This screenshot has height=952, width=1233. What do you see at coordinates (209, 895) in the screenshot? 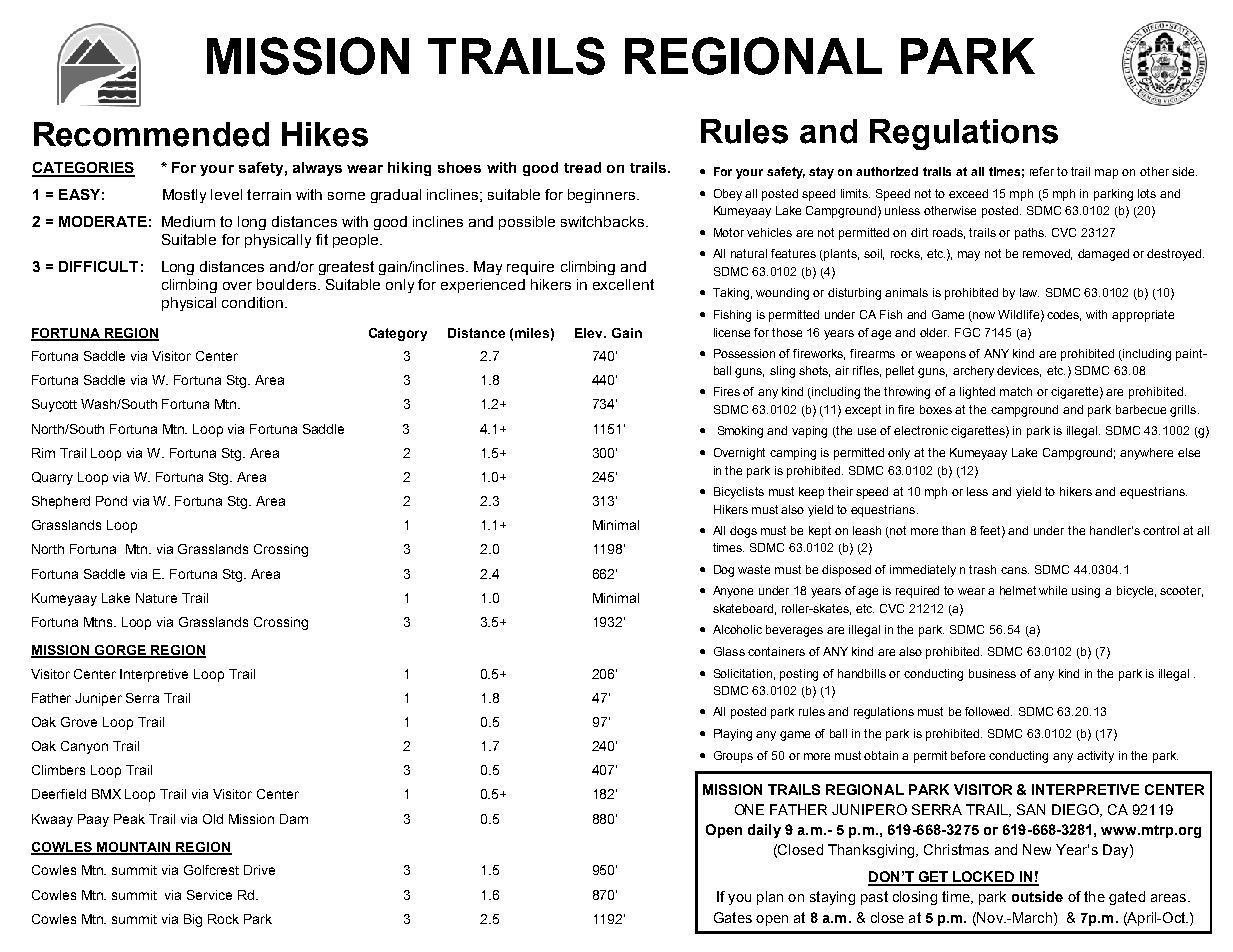
I see `Service` at bounding box center [209, 895].
